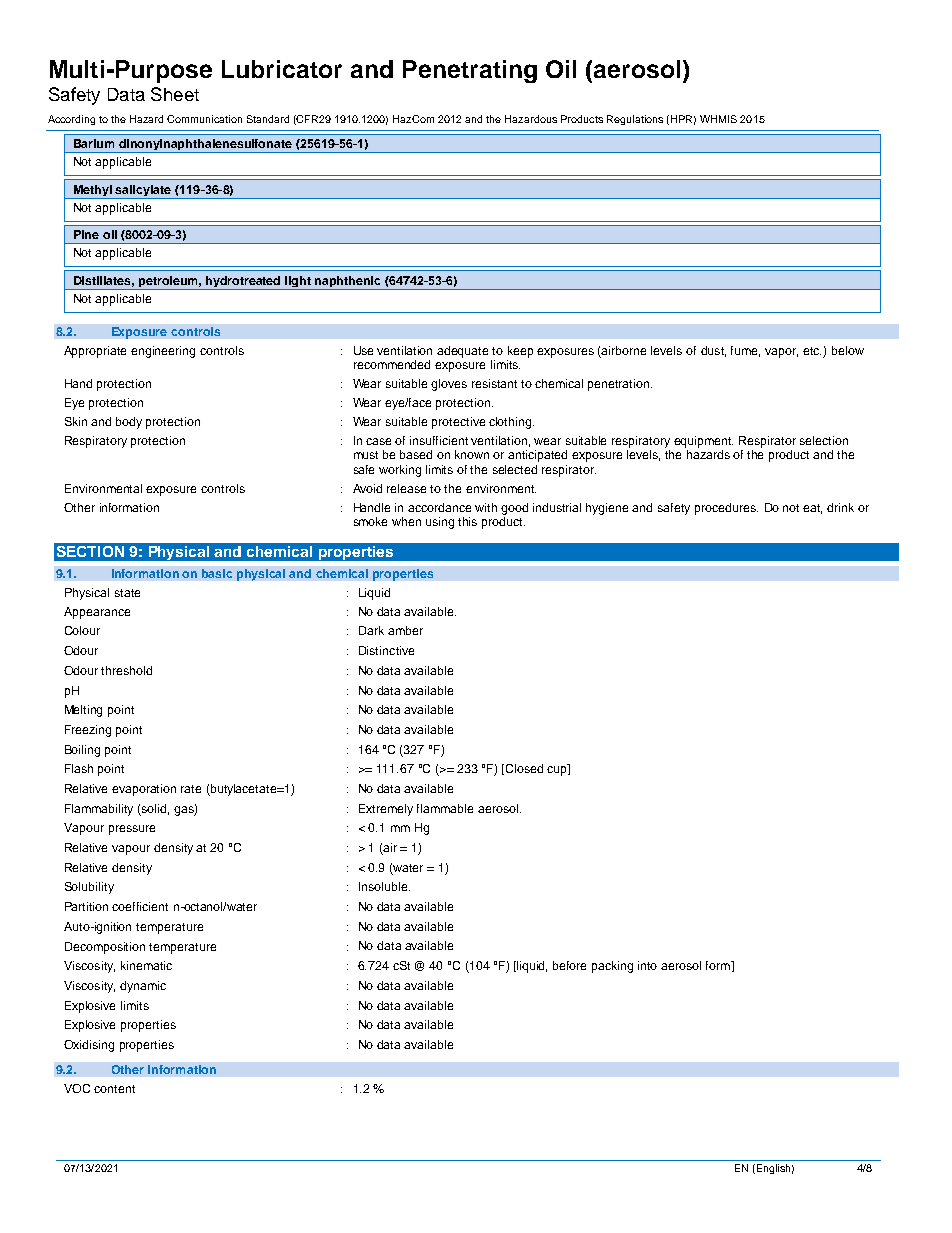 The image size is (952, 1233). I want to click on coefficient, so click(140, 906).
